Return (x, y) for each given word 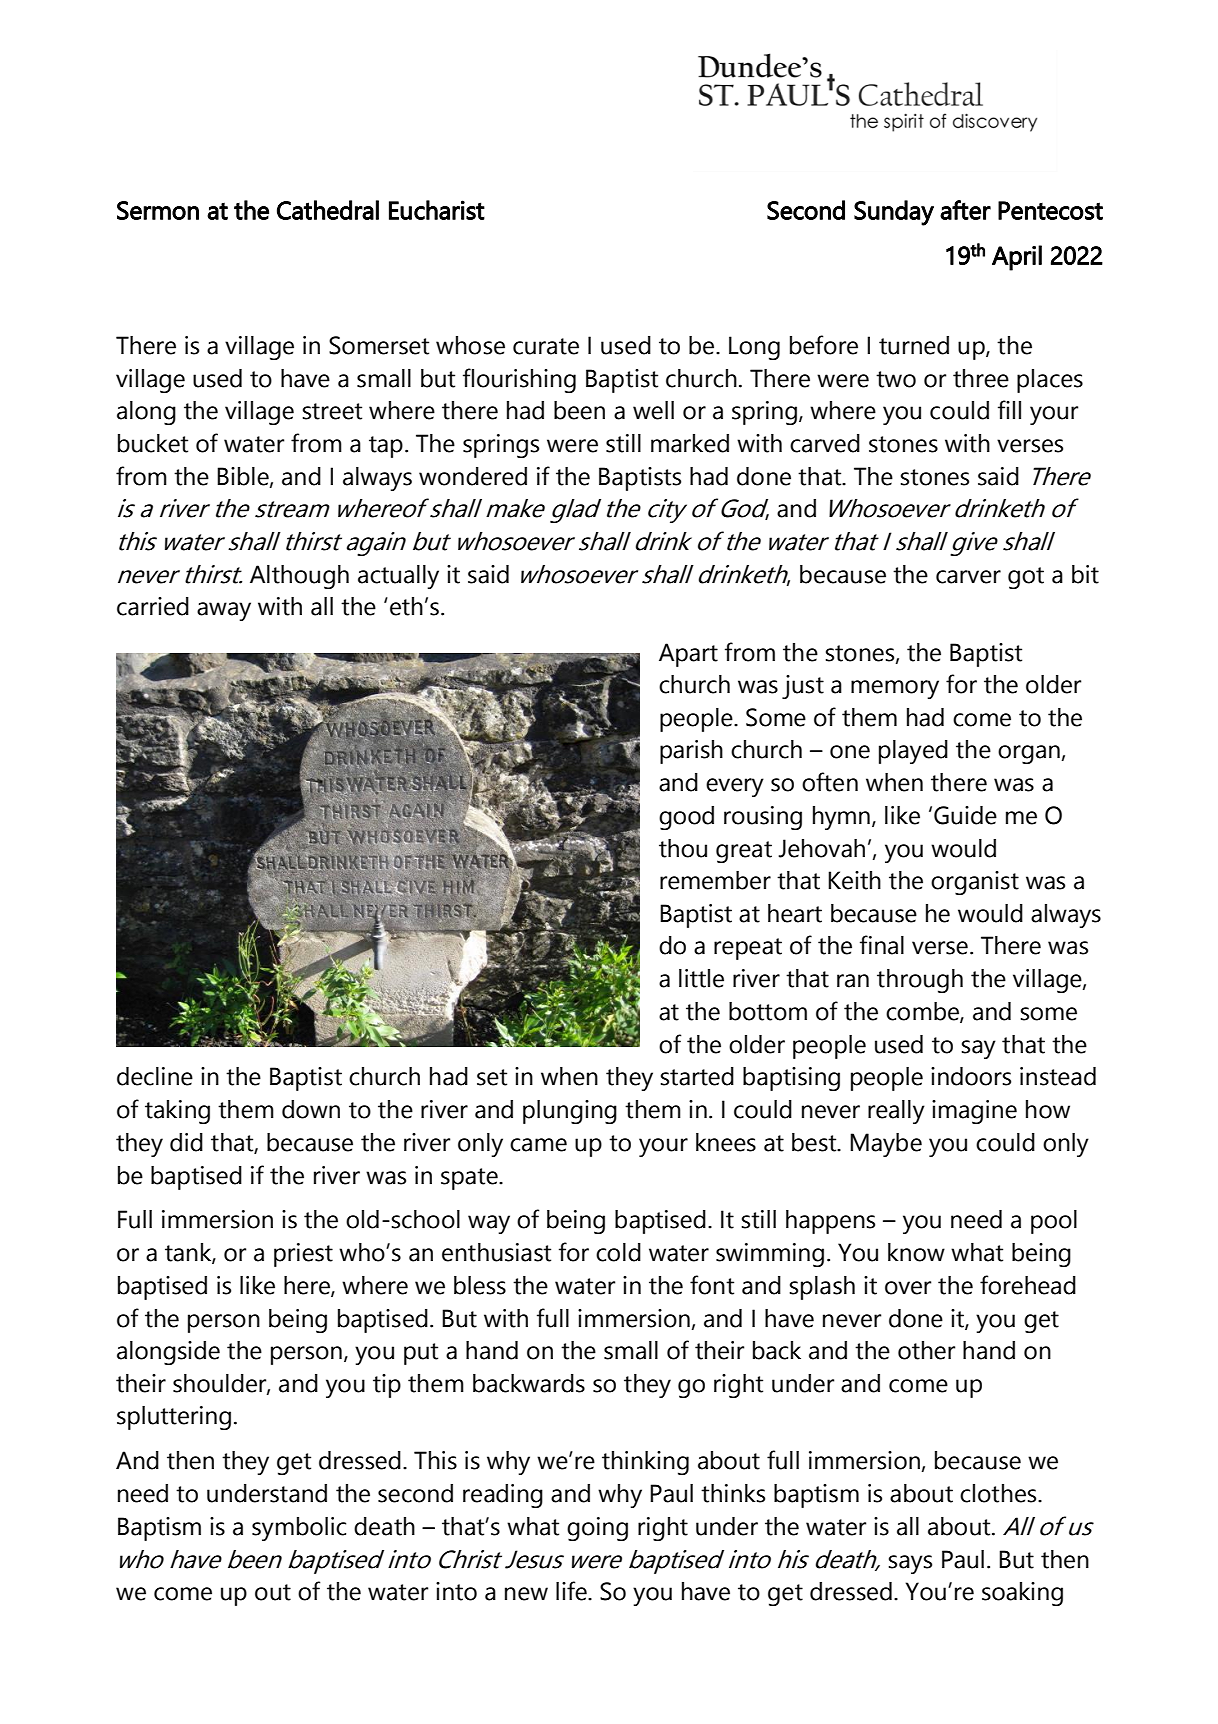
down (311, 1109)
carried (153, 606)
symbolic (299, 1529)
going (597, 1529)
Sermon (158, 210)
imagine (974, 1112)
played (913, 752)
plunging (570, 1112)
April (1017, 258)
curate (546, 346)
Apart (688, 655)
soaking (1022, 1594)
